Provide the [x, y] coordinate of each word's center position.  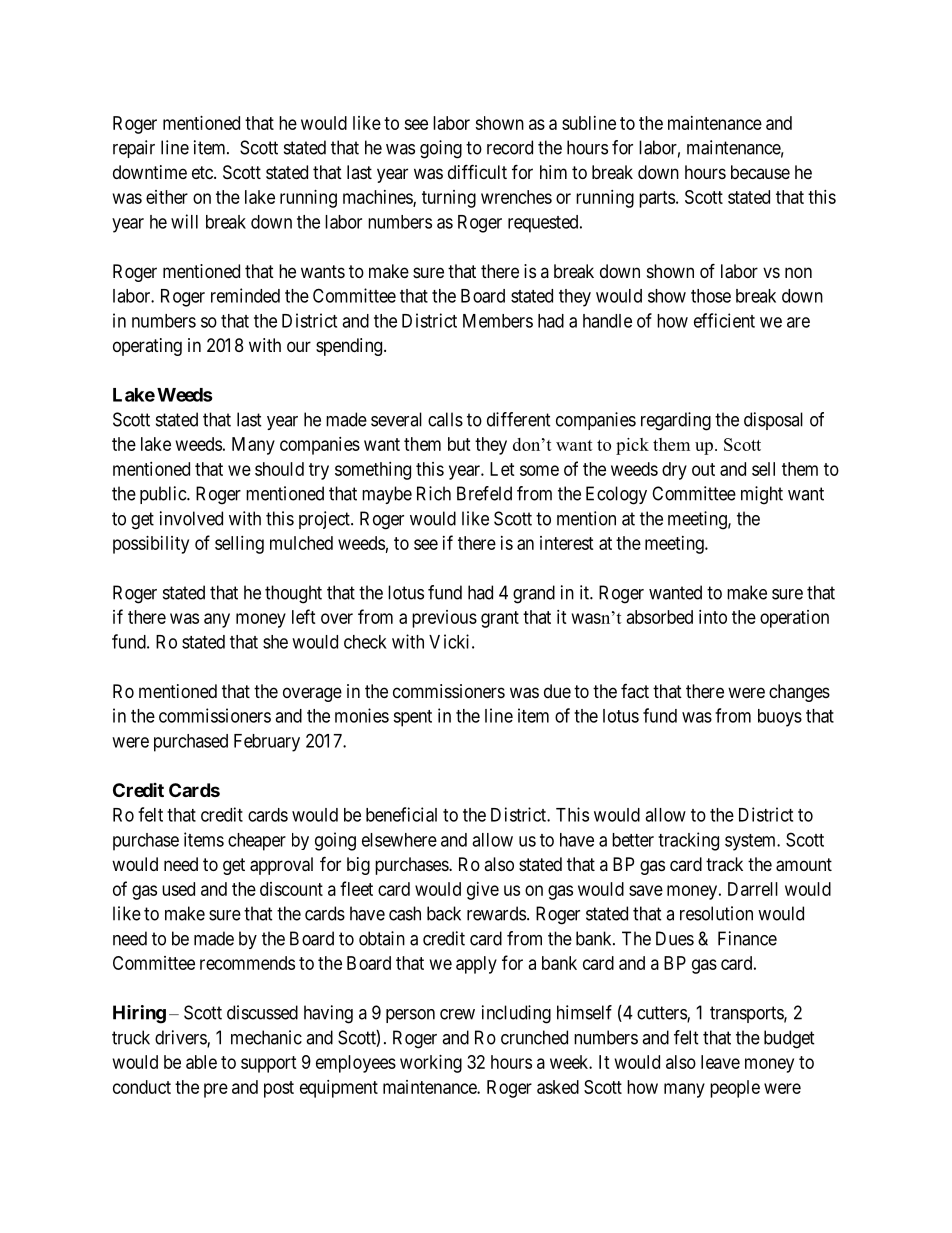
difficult [477, 171]
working [431, 1064]
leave [720, 1062]
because [760, 172]
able [201, 1062]
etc [203, 172]
